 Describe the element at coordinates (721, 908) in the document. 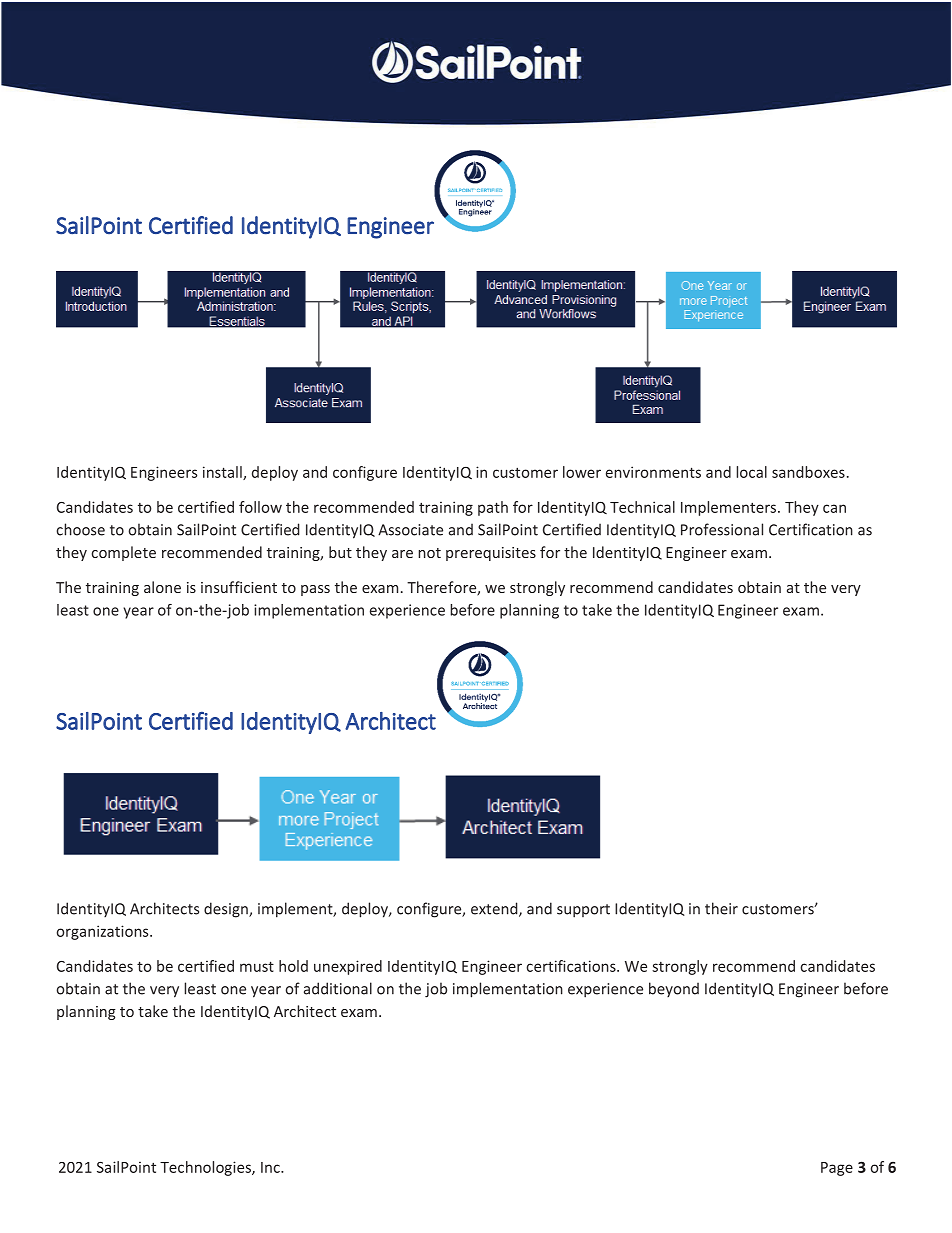

I see `their` at that location.
